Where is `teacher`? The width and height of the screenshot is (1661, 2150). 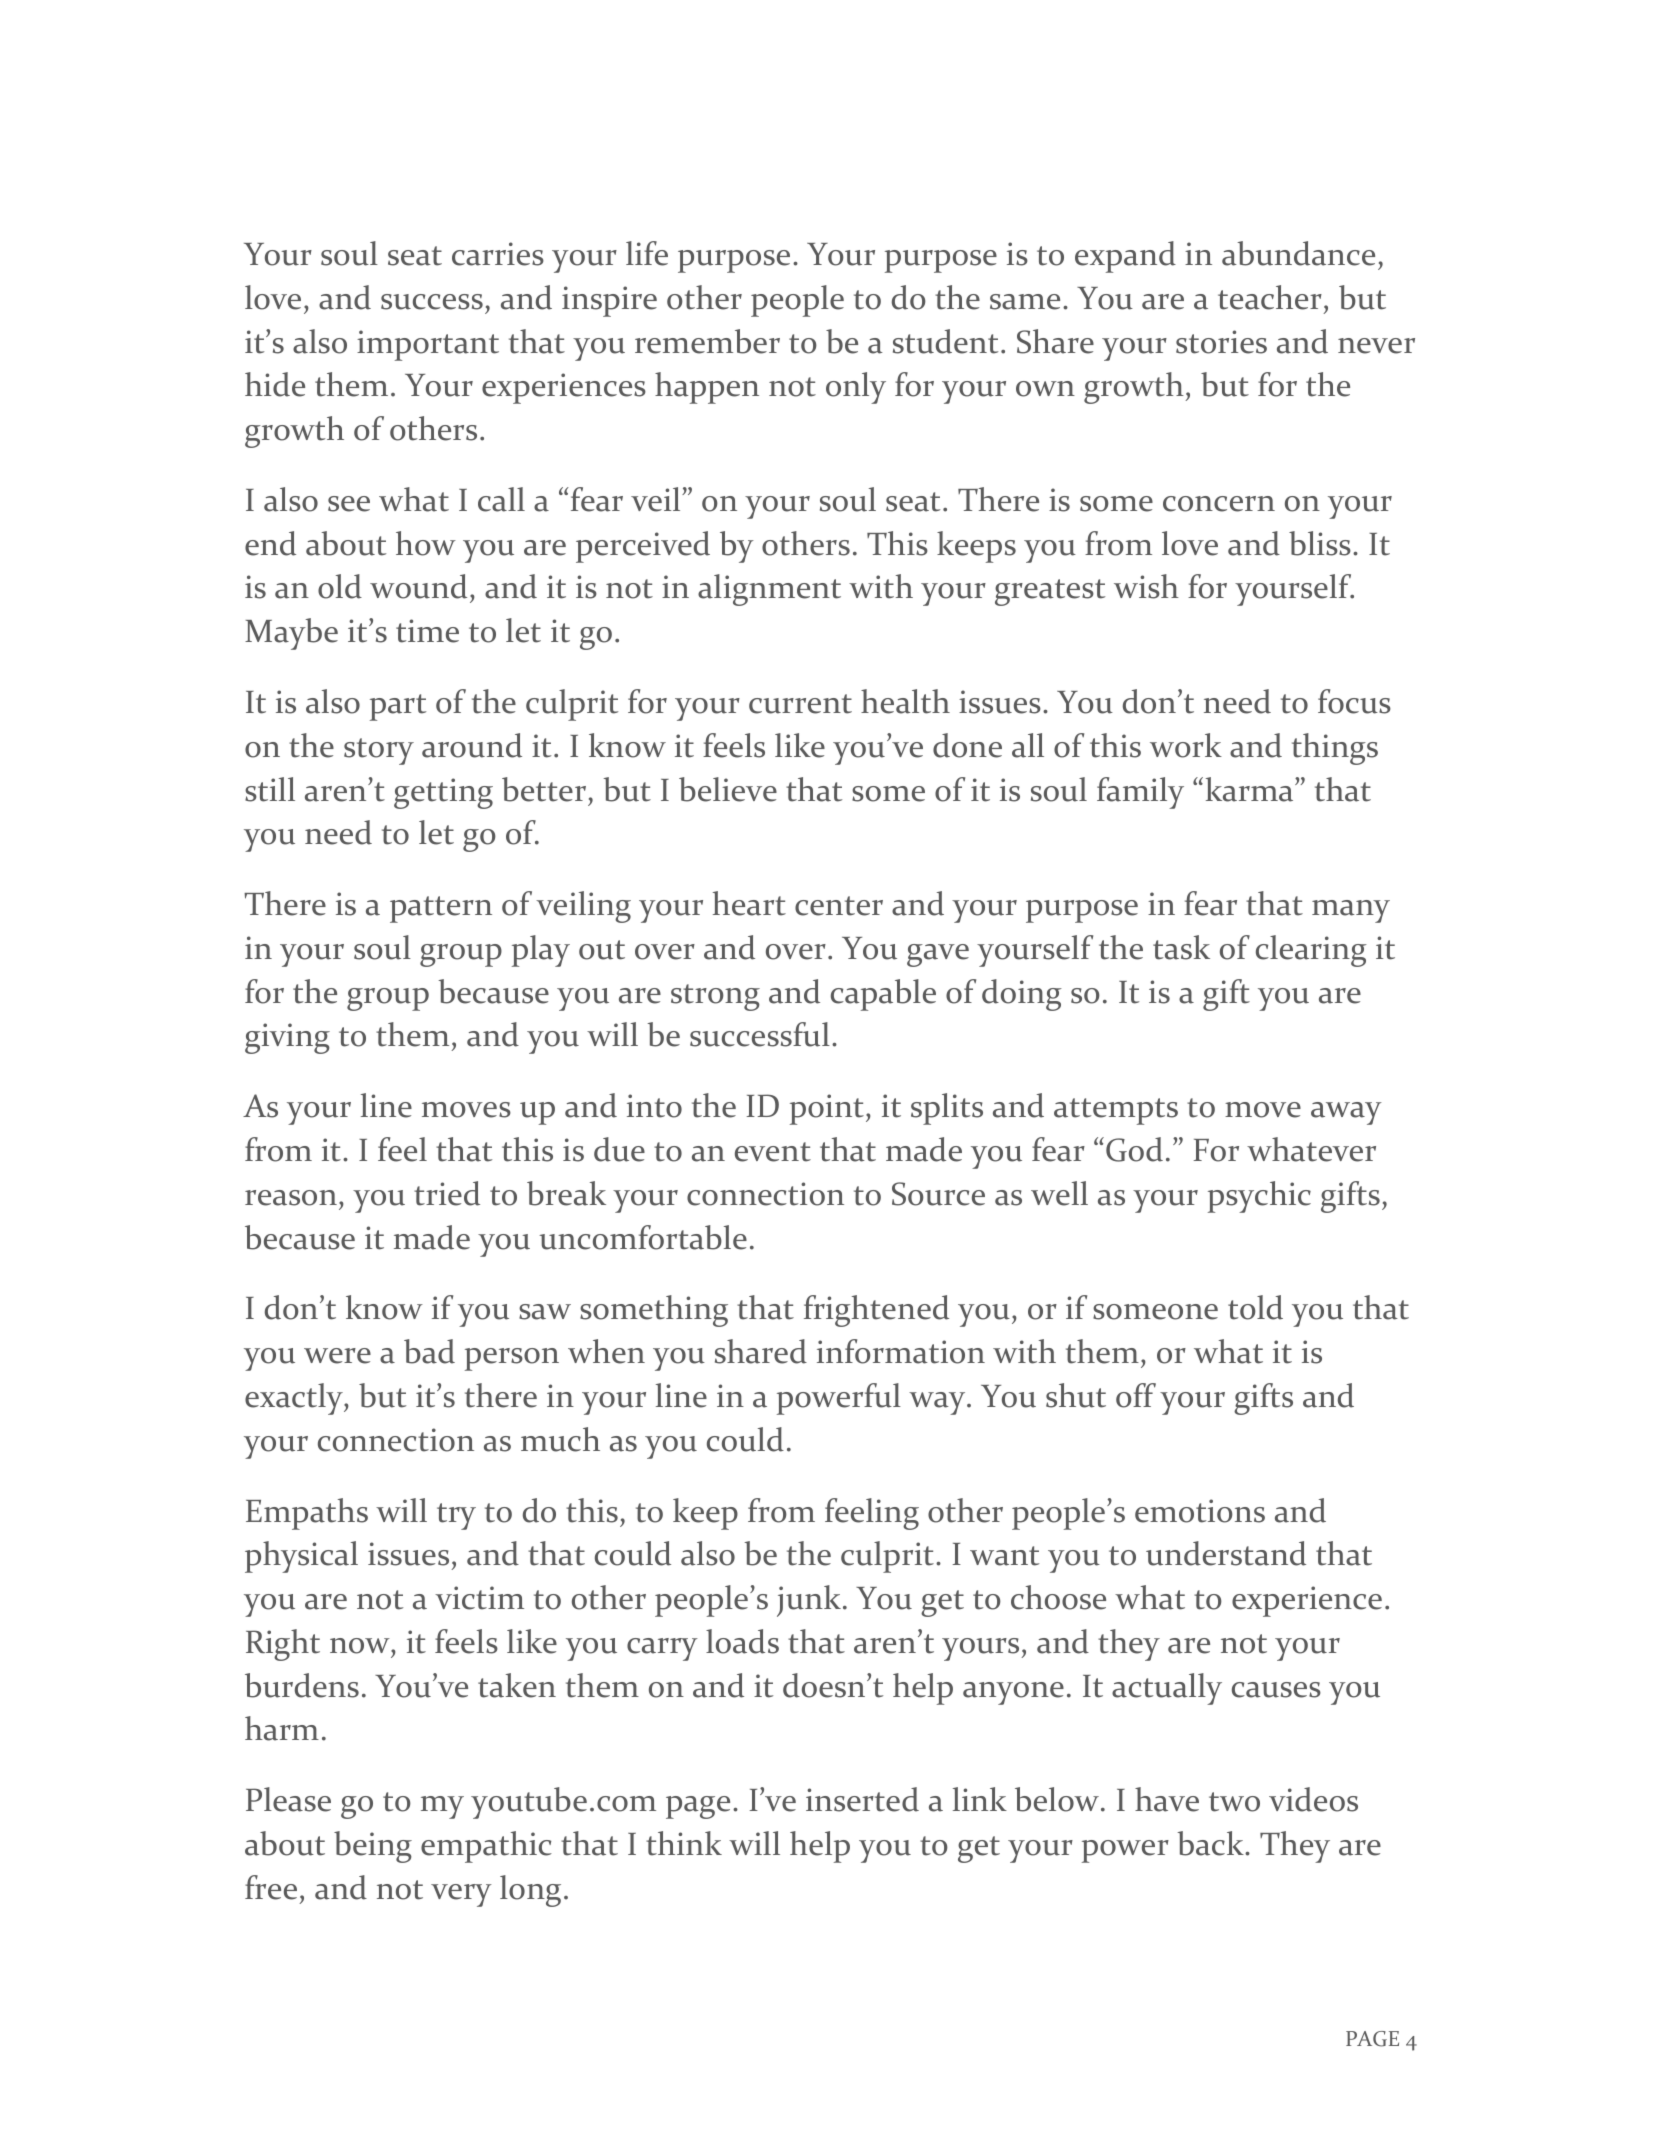
teacher is located at coordinates (1270, 297).
